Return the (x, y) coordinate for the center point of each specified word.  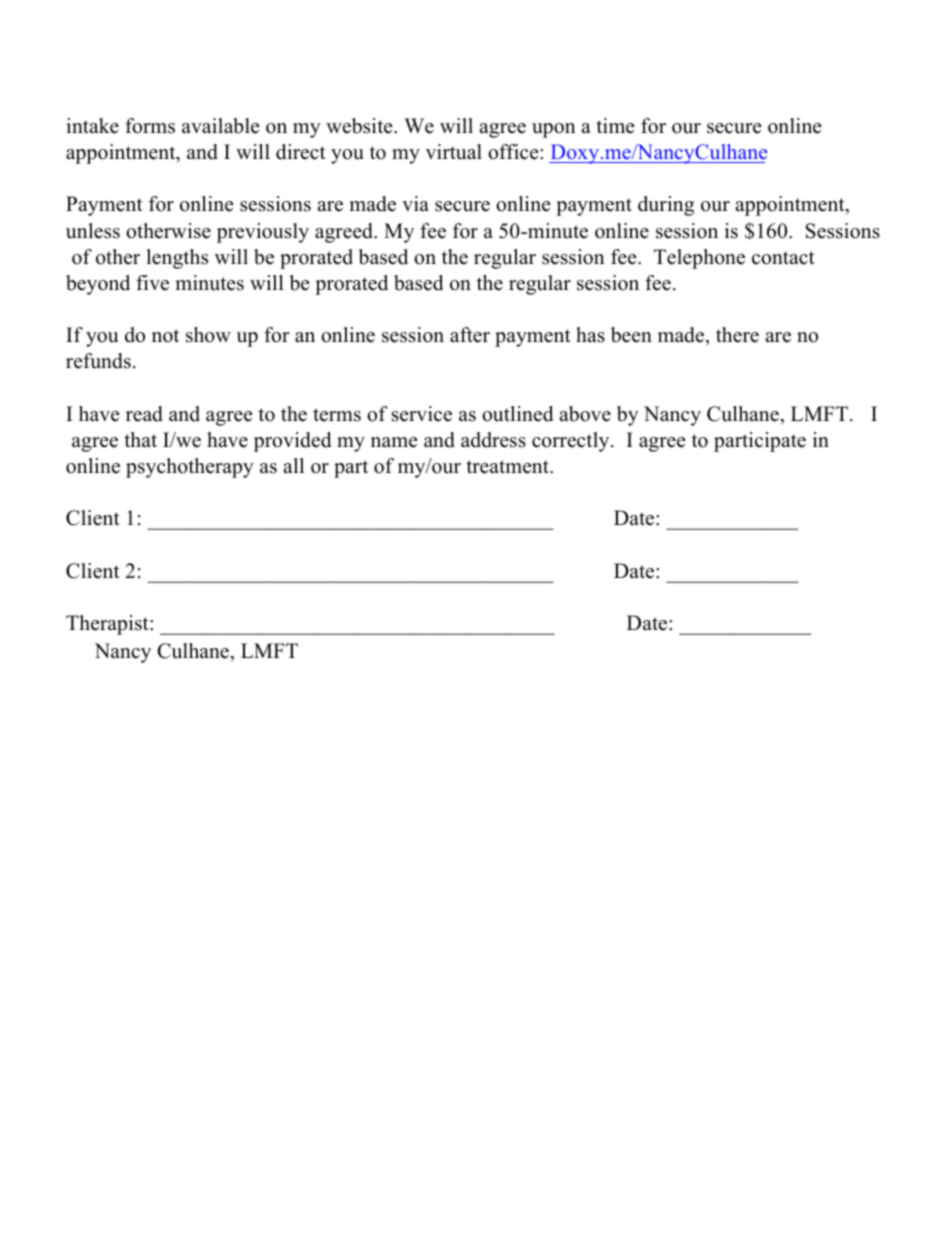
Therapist (108, 625)
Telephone (699, 259)
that (140, 439)
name (394, 442)
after (470, 335)
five (152, 283)
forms (150, 126)
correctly (572, 442)
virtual (454, 152)
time (615, 126)
